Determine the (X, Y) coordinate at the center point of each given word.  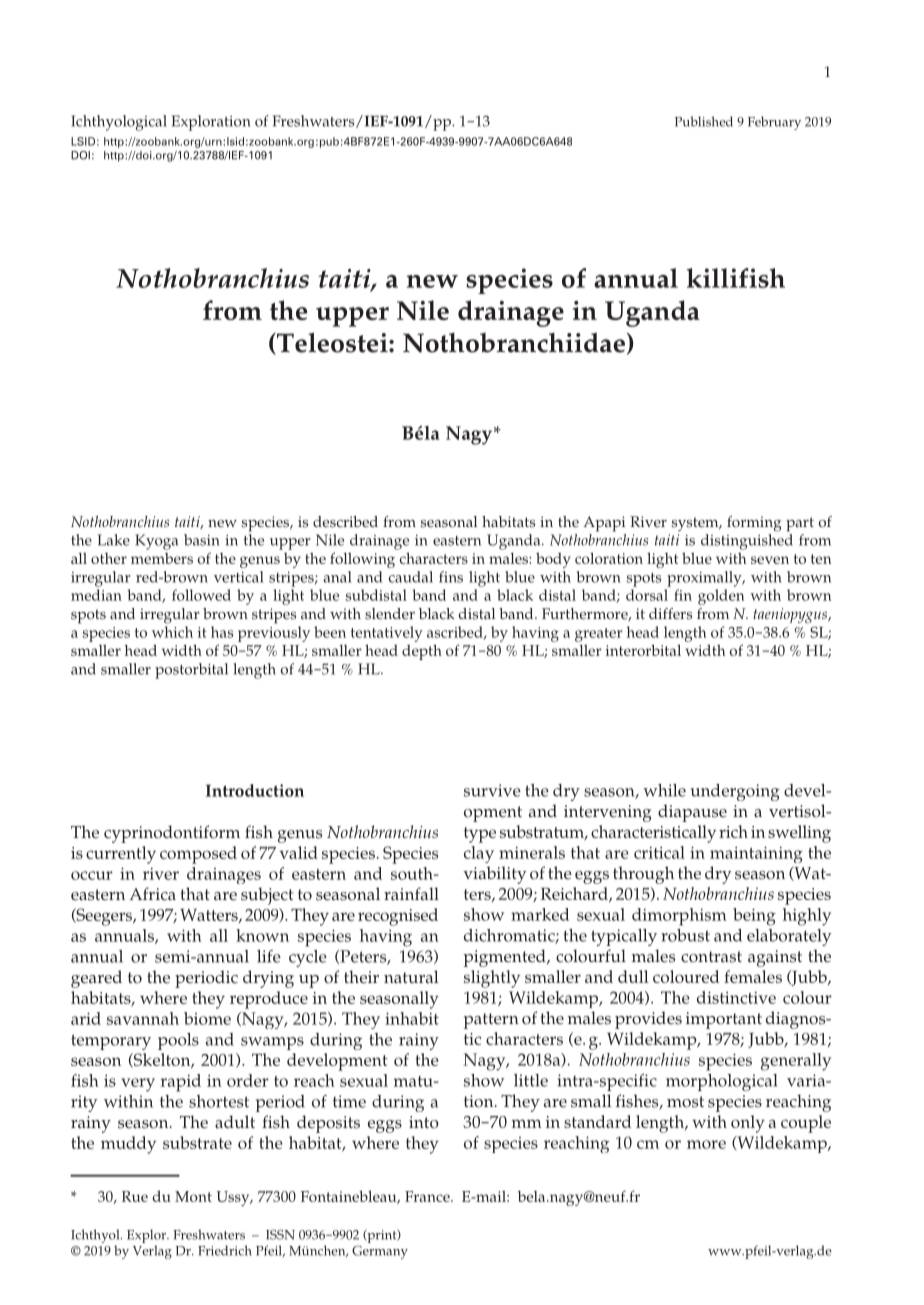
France (428, 1196)
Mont (193, 1196)
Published (704, 121)
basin (201, 540)
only (748, 1124)
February (774, 123)
